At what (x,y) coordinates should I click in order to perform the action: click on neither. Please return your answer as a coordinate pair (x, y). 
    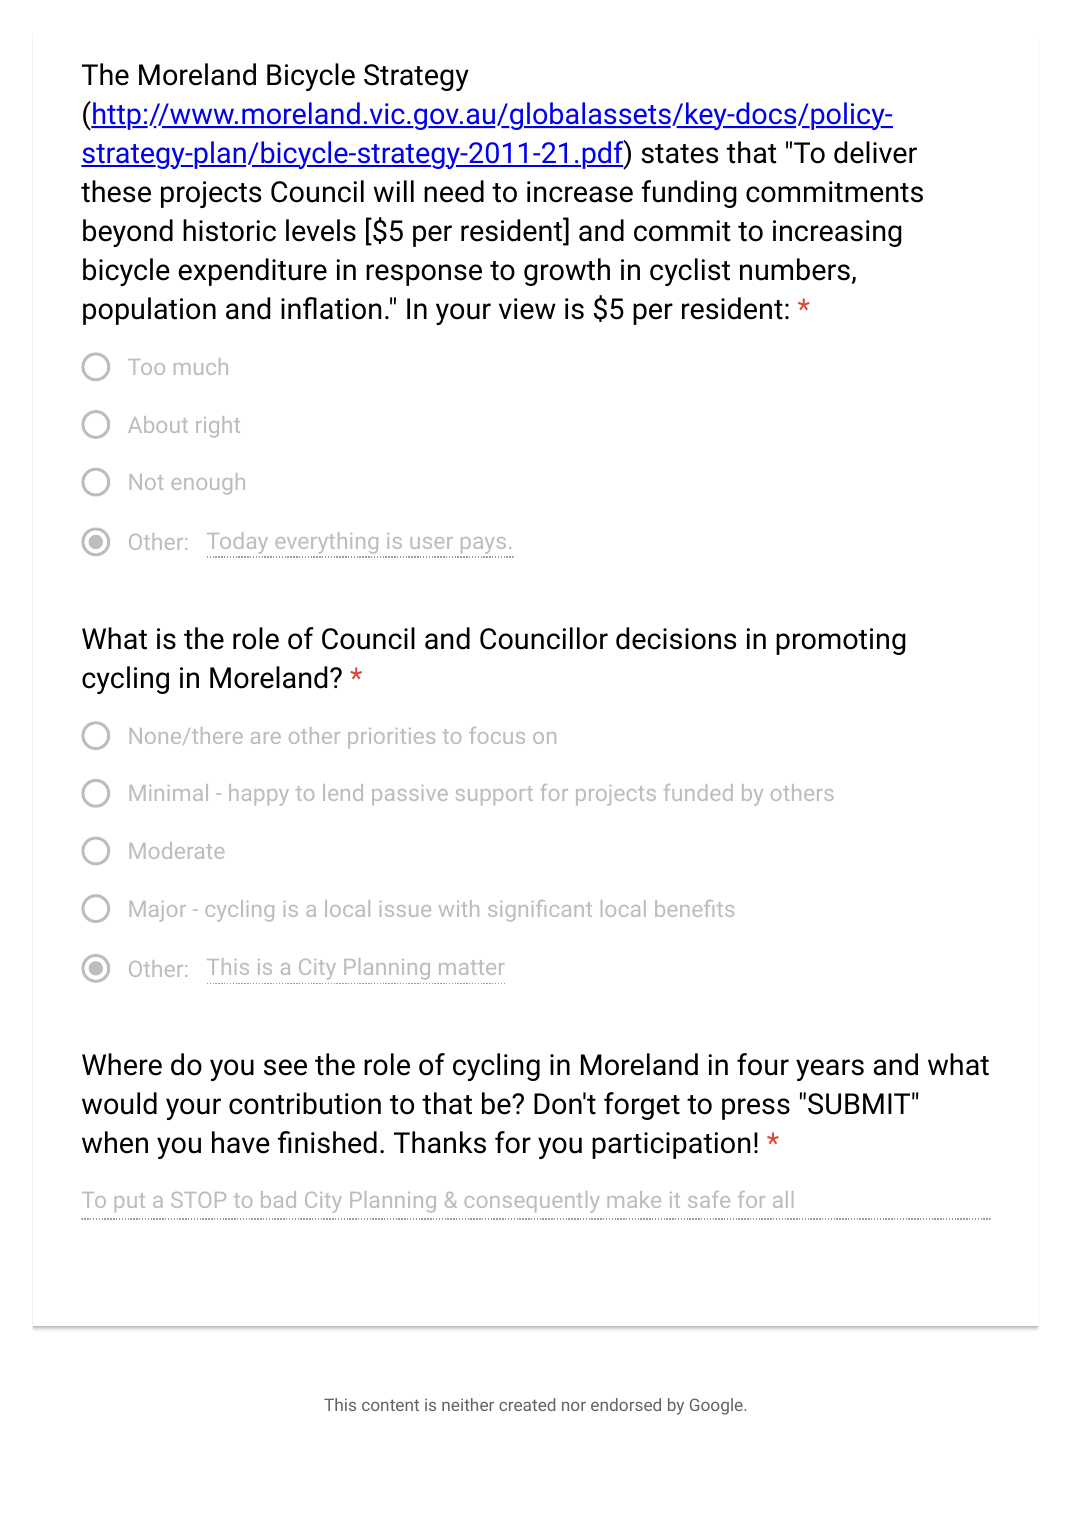
    Looking at the image, I should click on (468, 1404).
